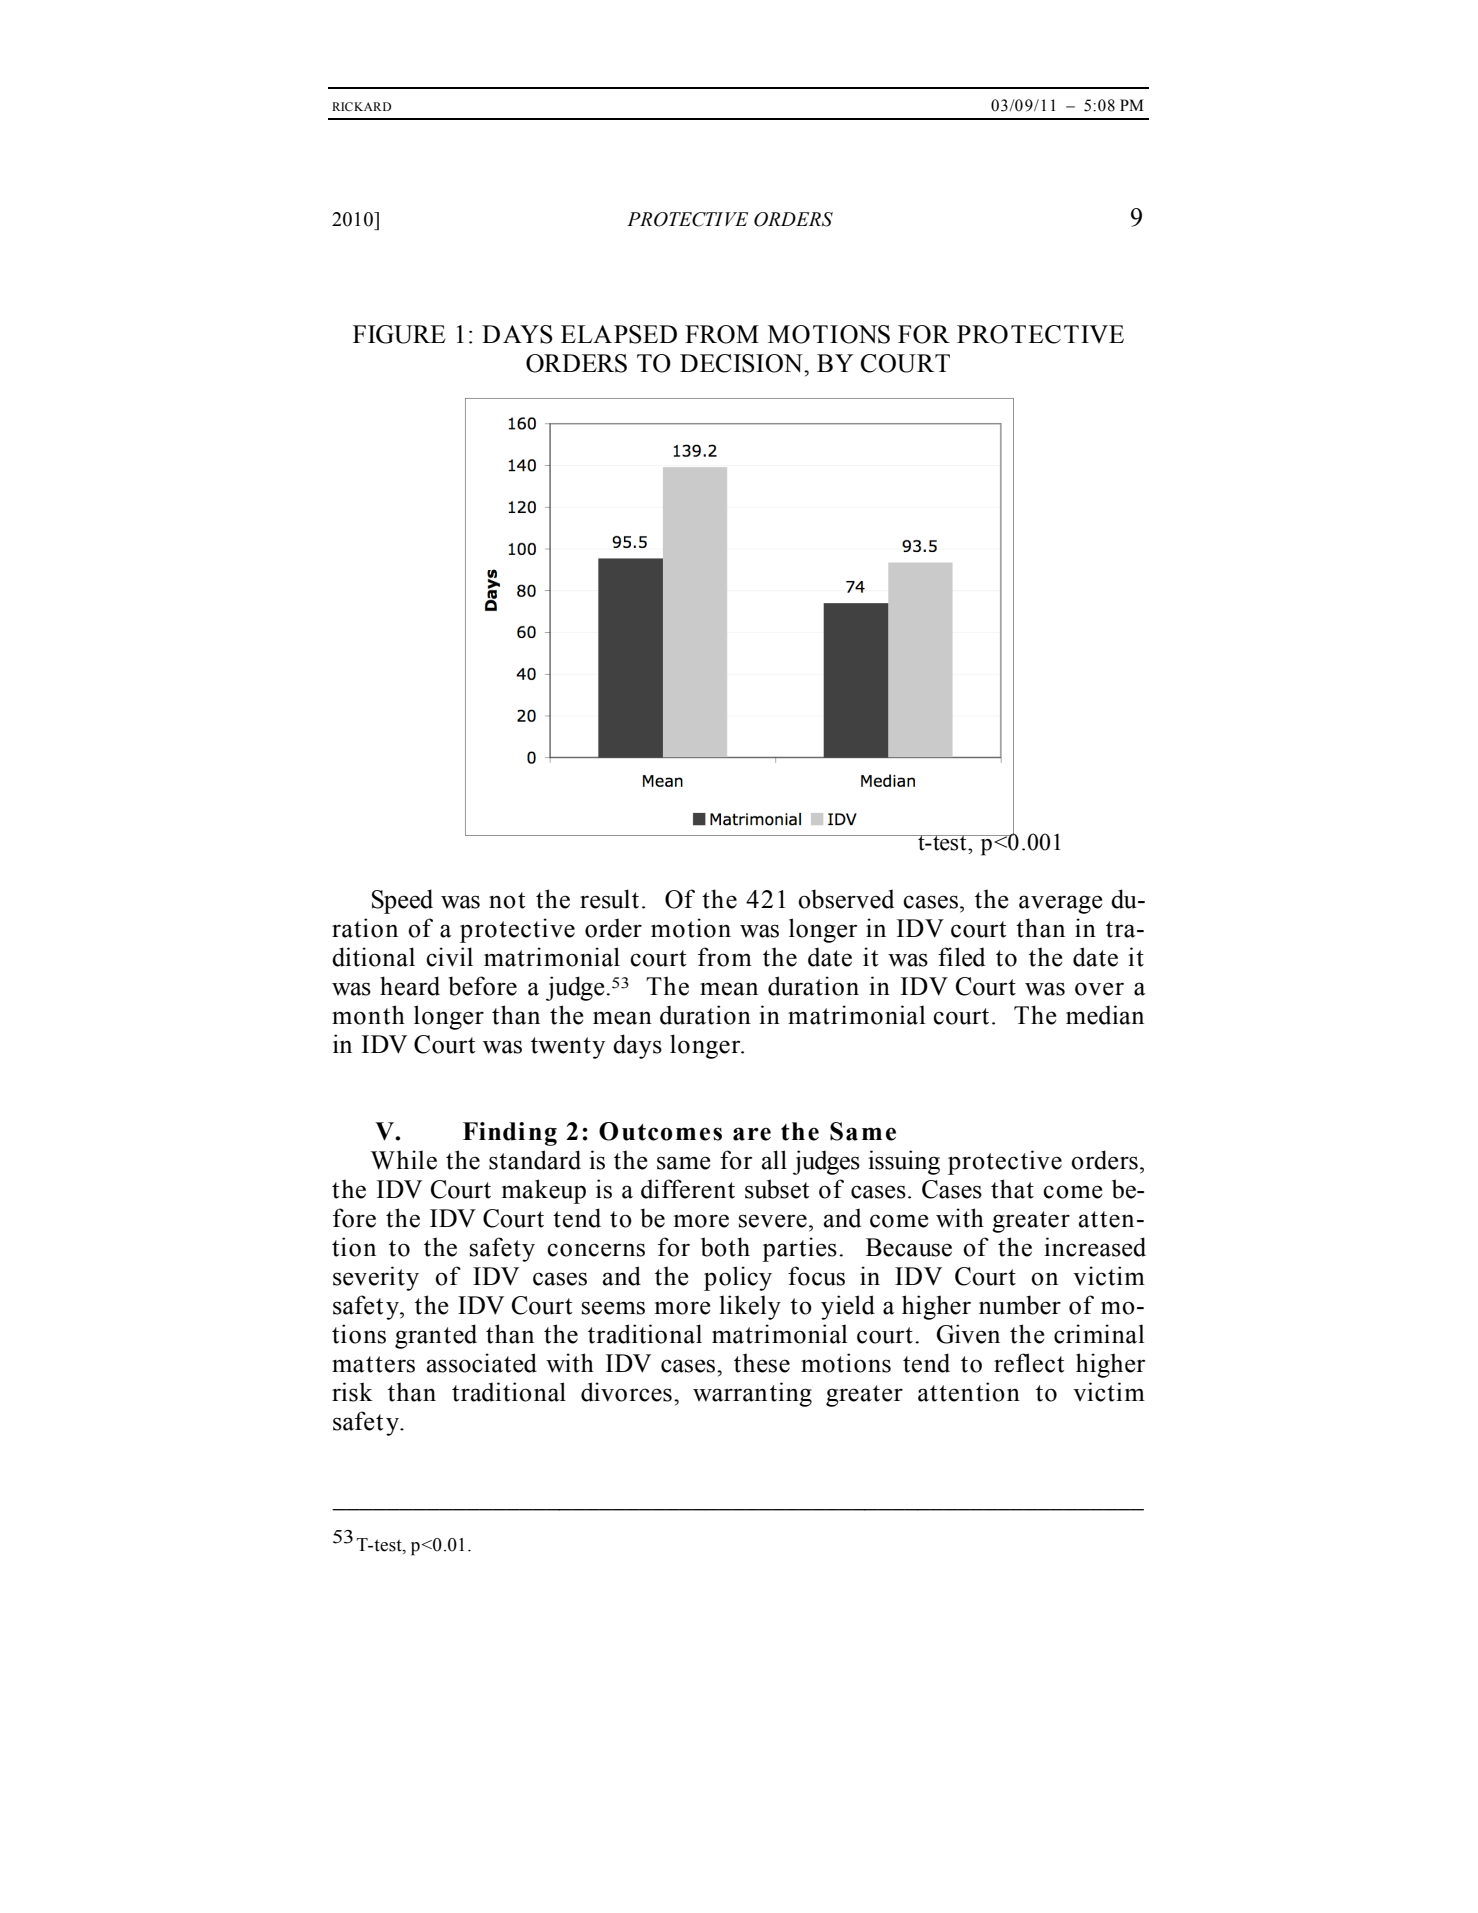 Image resolution: width=1478 pixels, height=1913 pixels. I want to click on these, so click(762, 1363).
